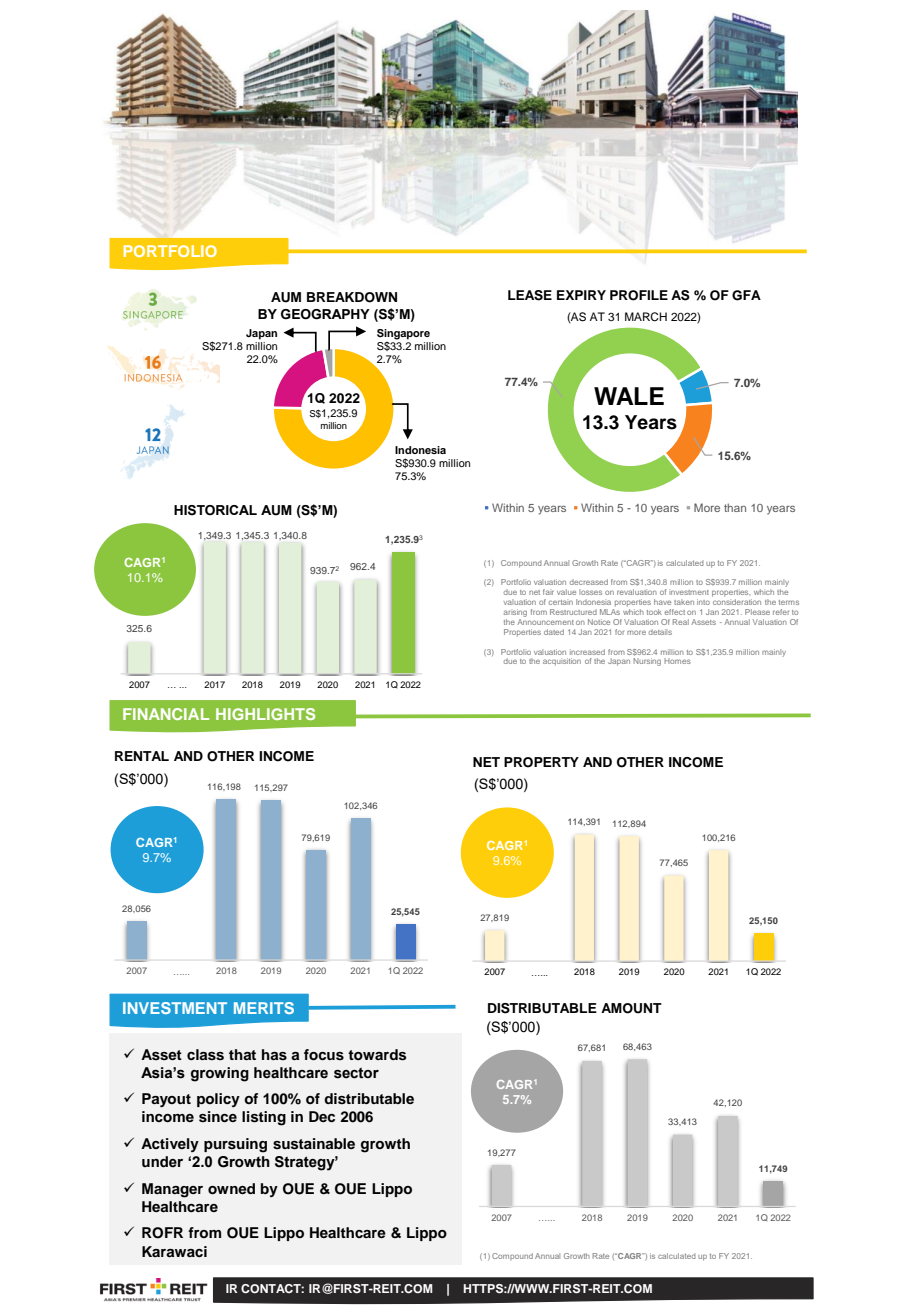 The height and width of the screenshot is (1316, 911). Describe the element at coordinates (541, 762) in the screenshot. I see `PROPERTY` at that location.
